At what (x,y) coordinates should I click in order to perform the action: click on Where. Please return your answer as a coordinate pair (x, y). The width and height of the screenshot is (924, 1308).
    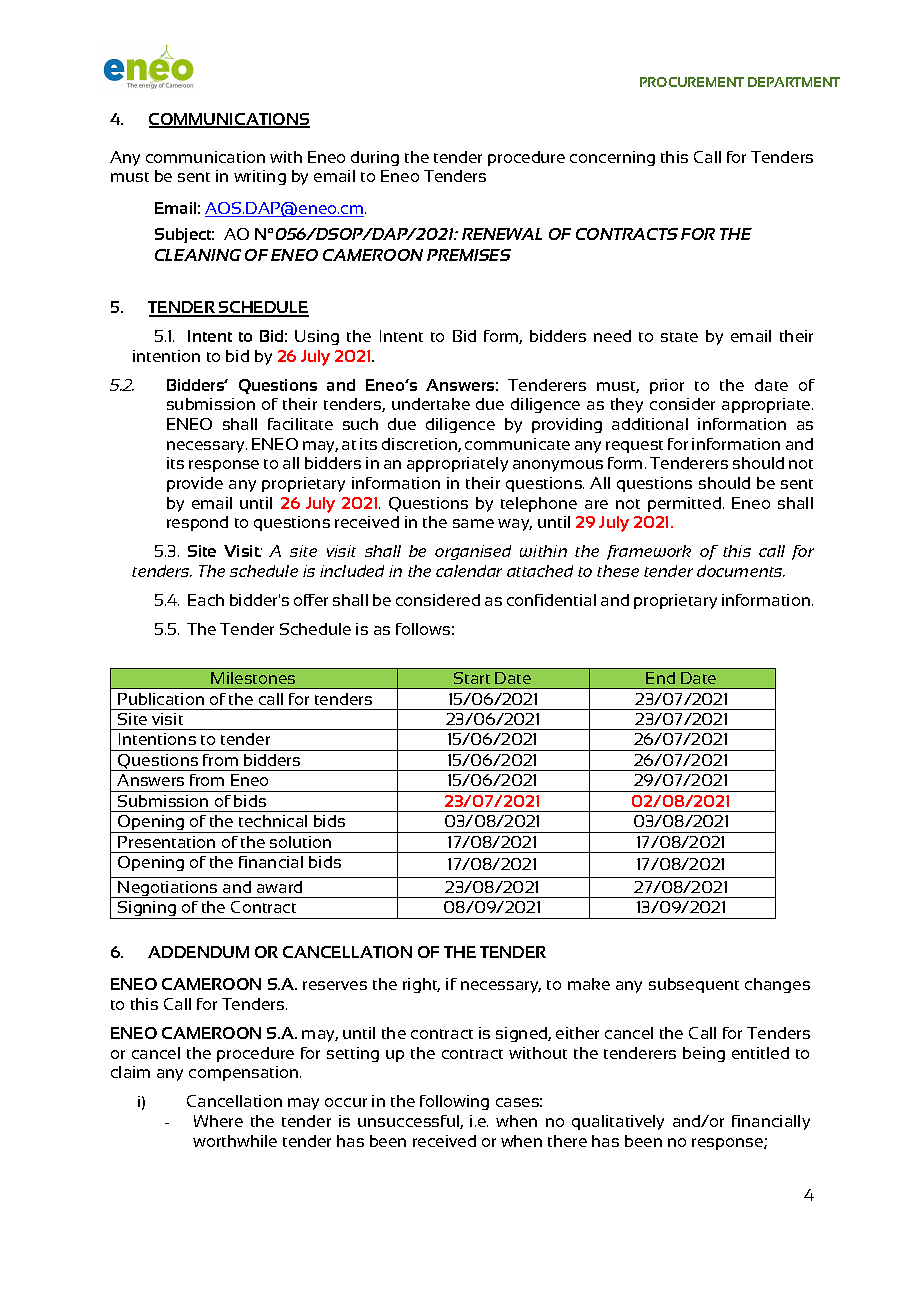
    Looking at the image, I should click on (218, 1121).
